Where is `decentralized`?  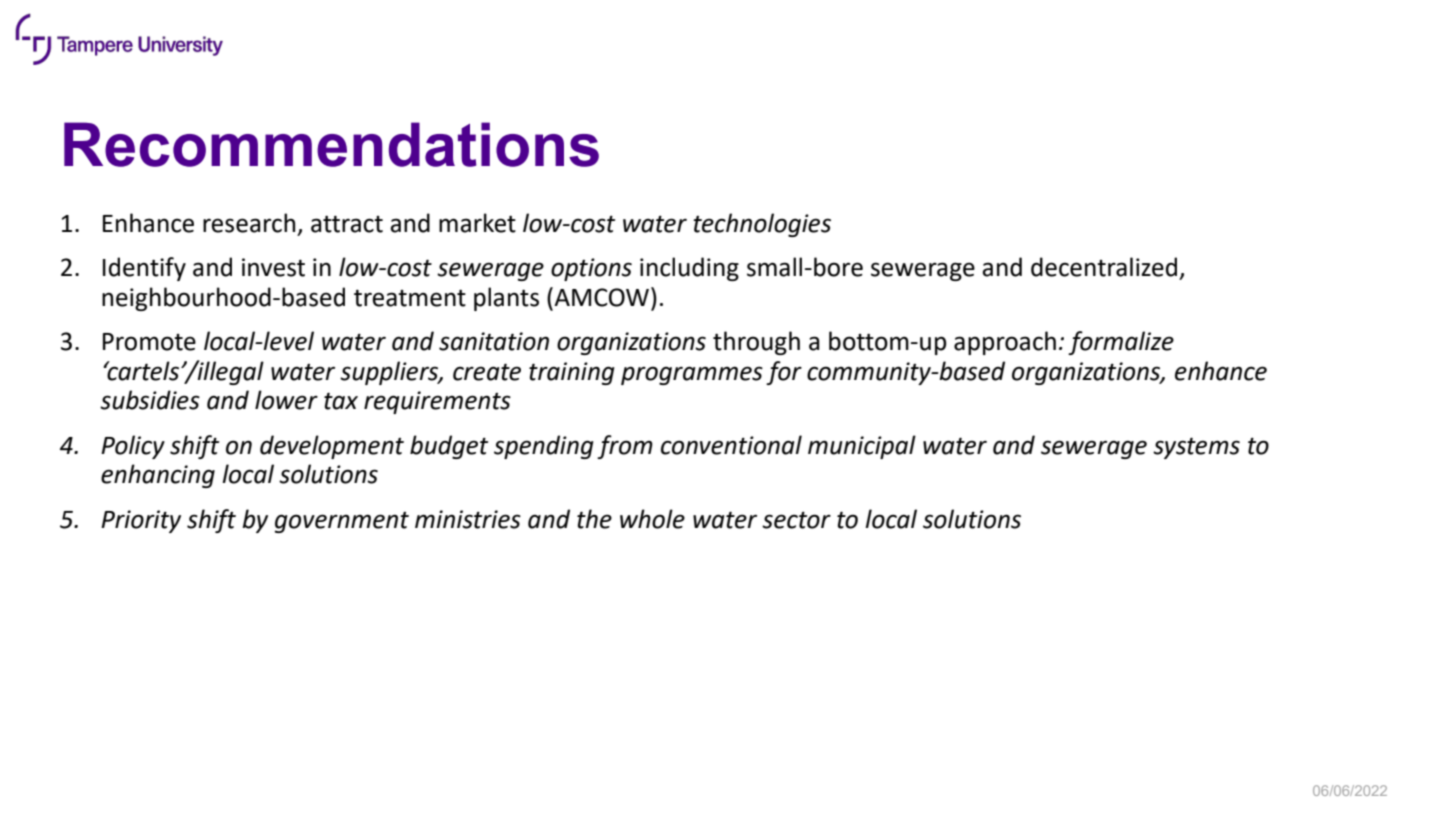 decentralized is located at coordinates (1104, 267).
